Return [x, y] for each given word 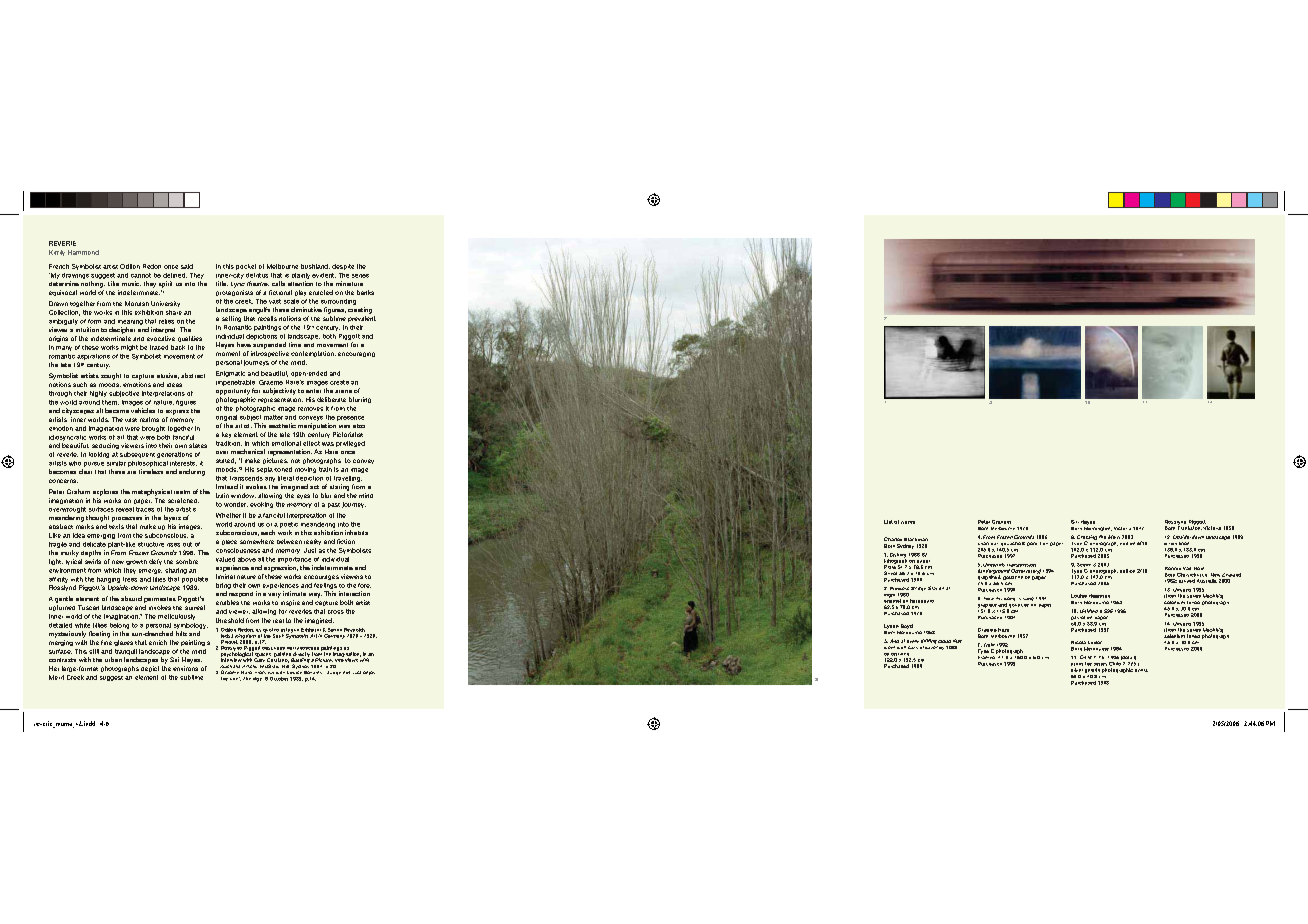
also [359, 426]
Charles [893, 539]
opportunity [233, 392]
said [187, 266]
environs [185, 668]
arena [343, 391]
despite [343, 267]
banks [365, 292]
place [229, 542]
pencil [1034, 544]
